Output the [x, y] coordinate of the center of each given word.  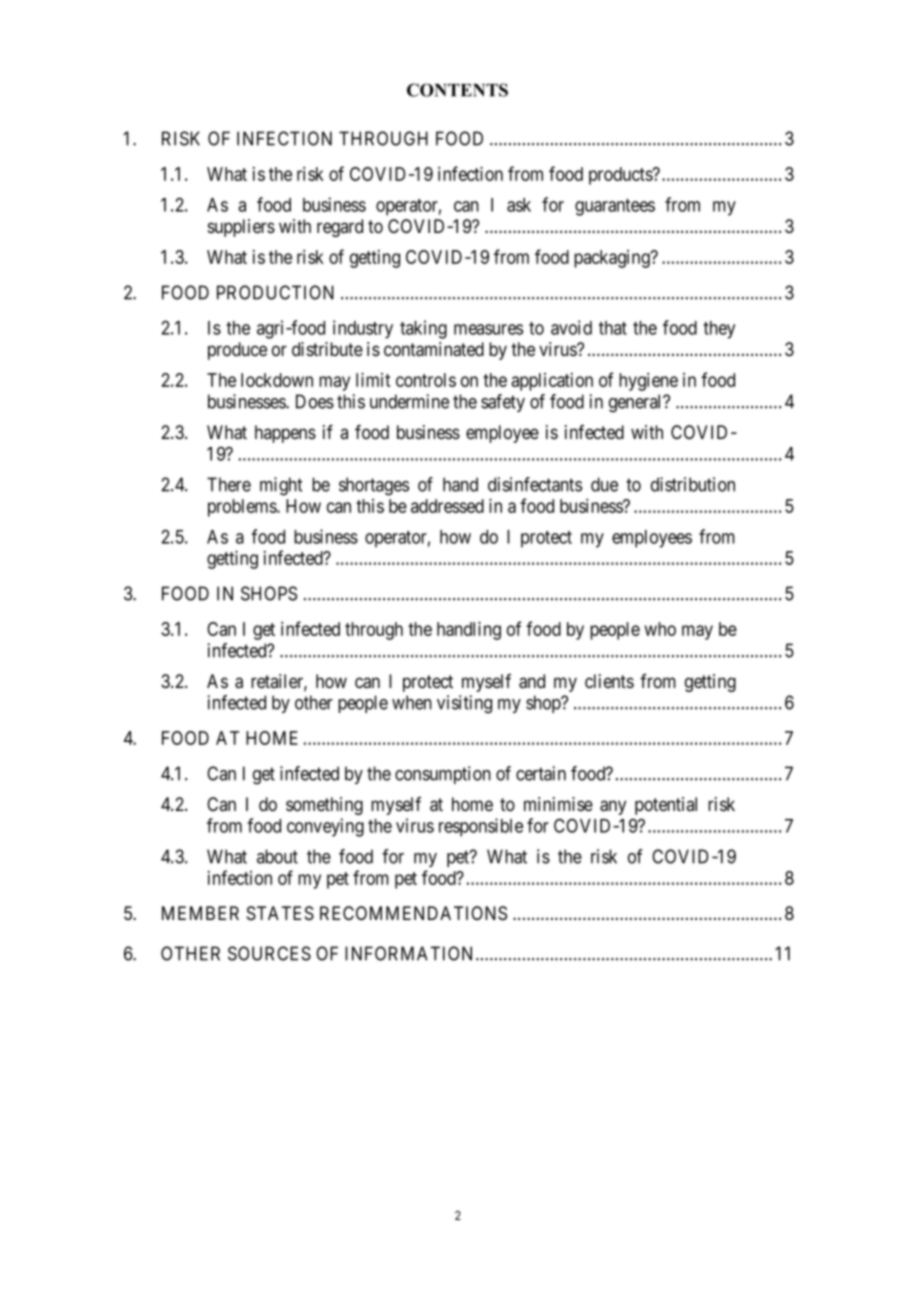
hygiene [648, 382]
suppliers [241, 228]
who [660, 629]
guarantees [615, 207]
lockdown [277, 380]
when [412, 702]
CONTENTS [457, 90]
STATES [280, 913]
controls [426, 380]
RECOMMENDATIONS [413, 913]
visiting [464, 704]
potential [666, 806]
